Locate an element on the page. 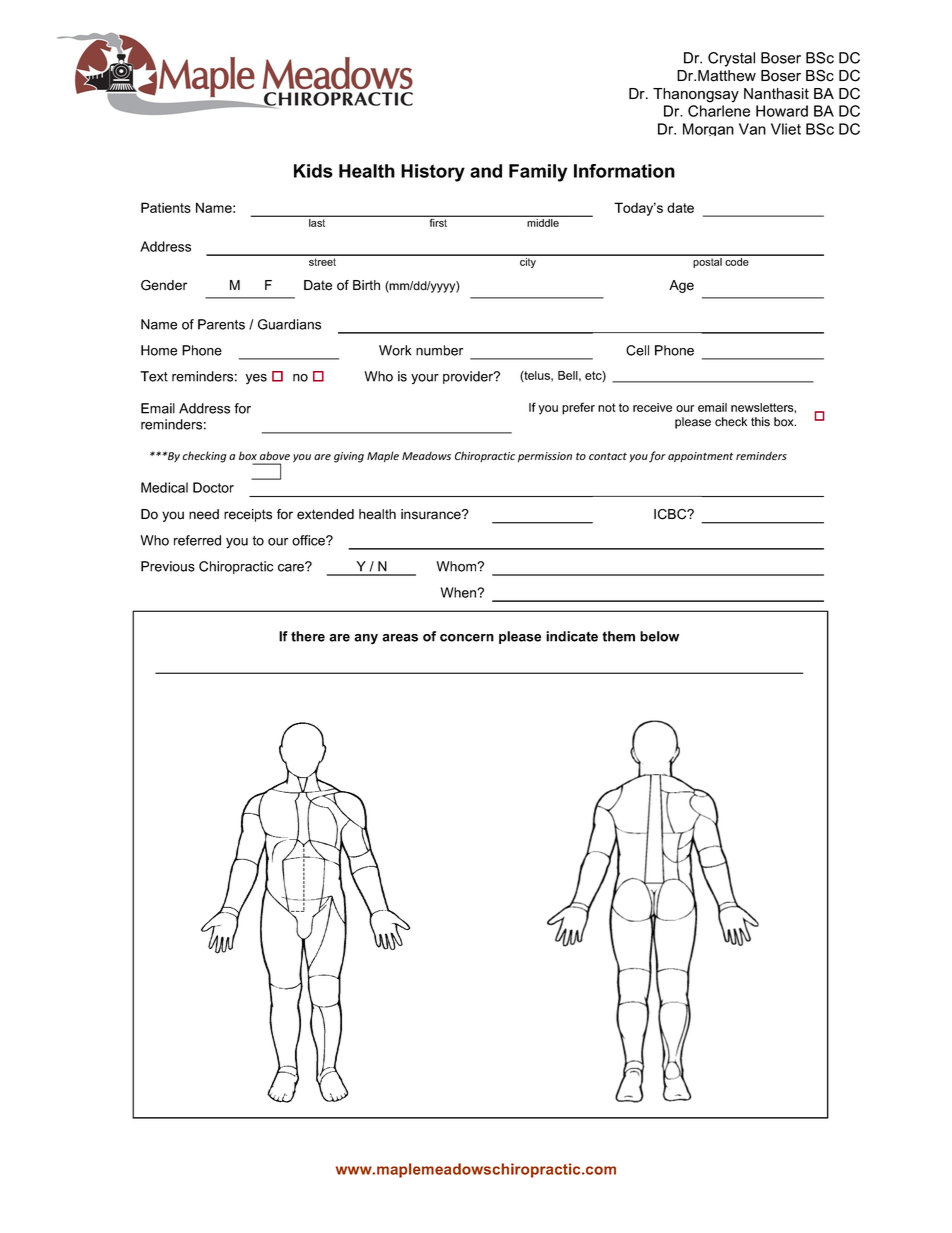  Kids is located at coordinates (313, 171).
